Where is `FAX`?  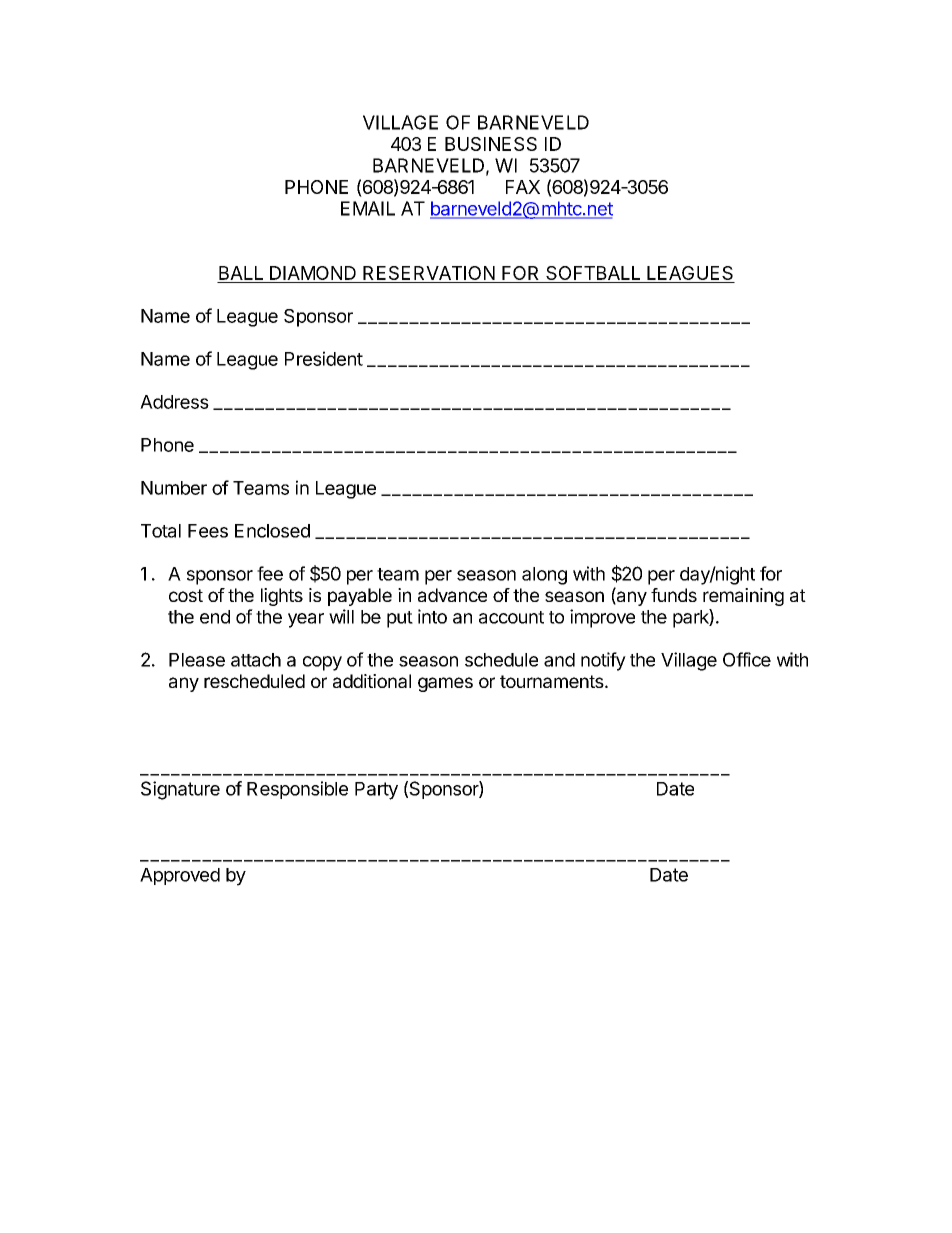
FAX is located at coordinates (523, 187).
